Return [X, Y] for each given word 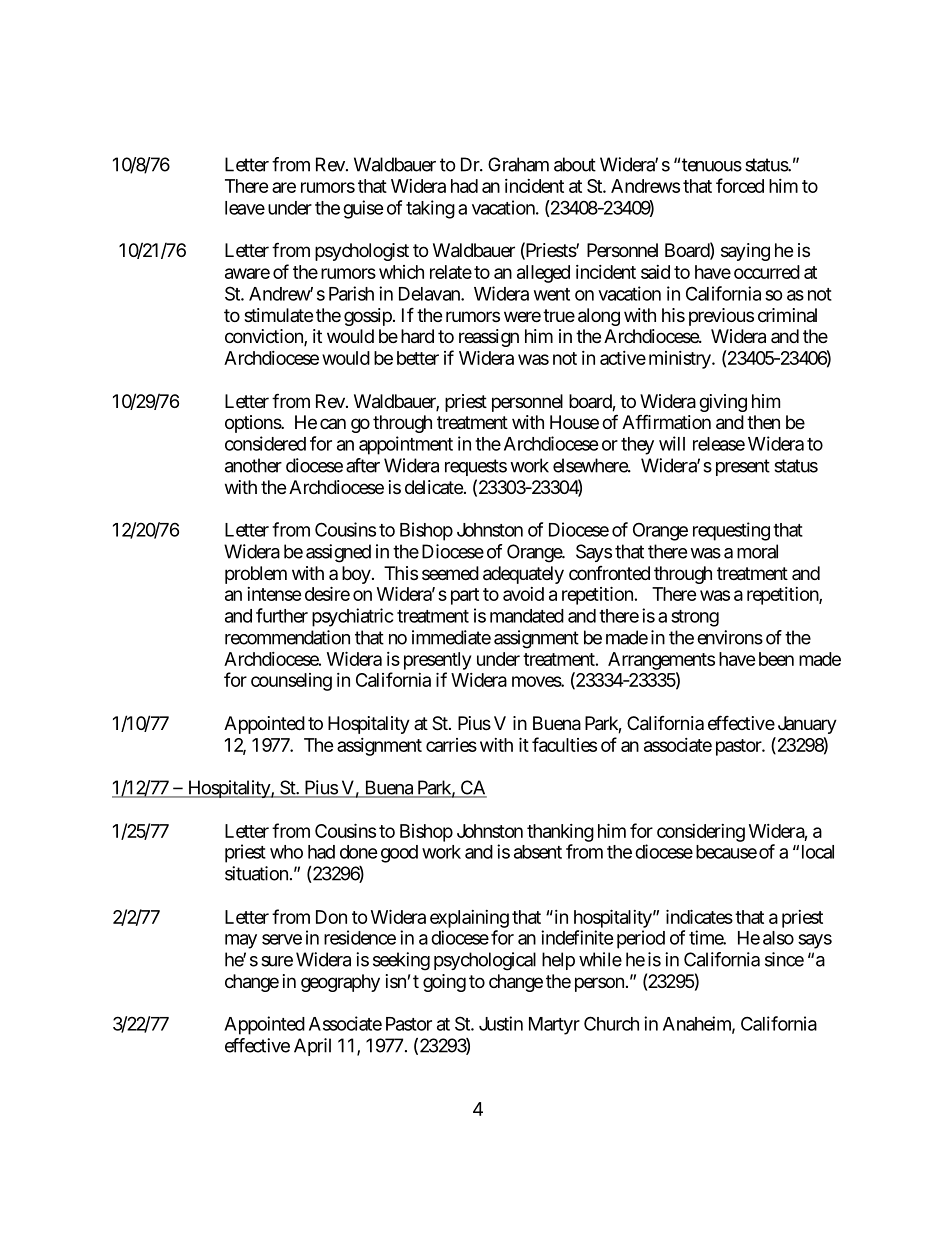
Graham [518, 164]
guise [363, 209]
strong [695, 618]
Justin [501, 1023]
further [282, 615]
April [312, 1047]
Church [611, 1023]
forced [740, 185]
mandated [527, 616]
